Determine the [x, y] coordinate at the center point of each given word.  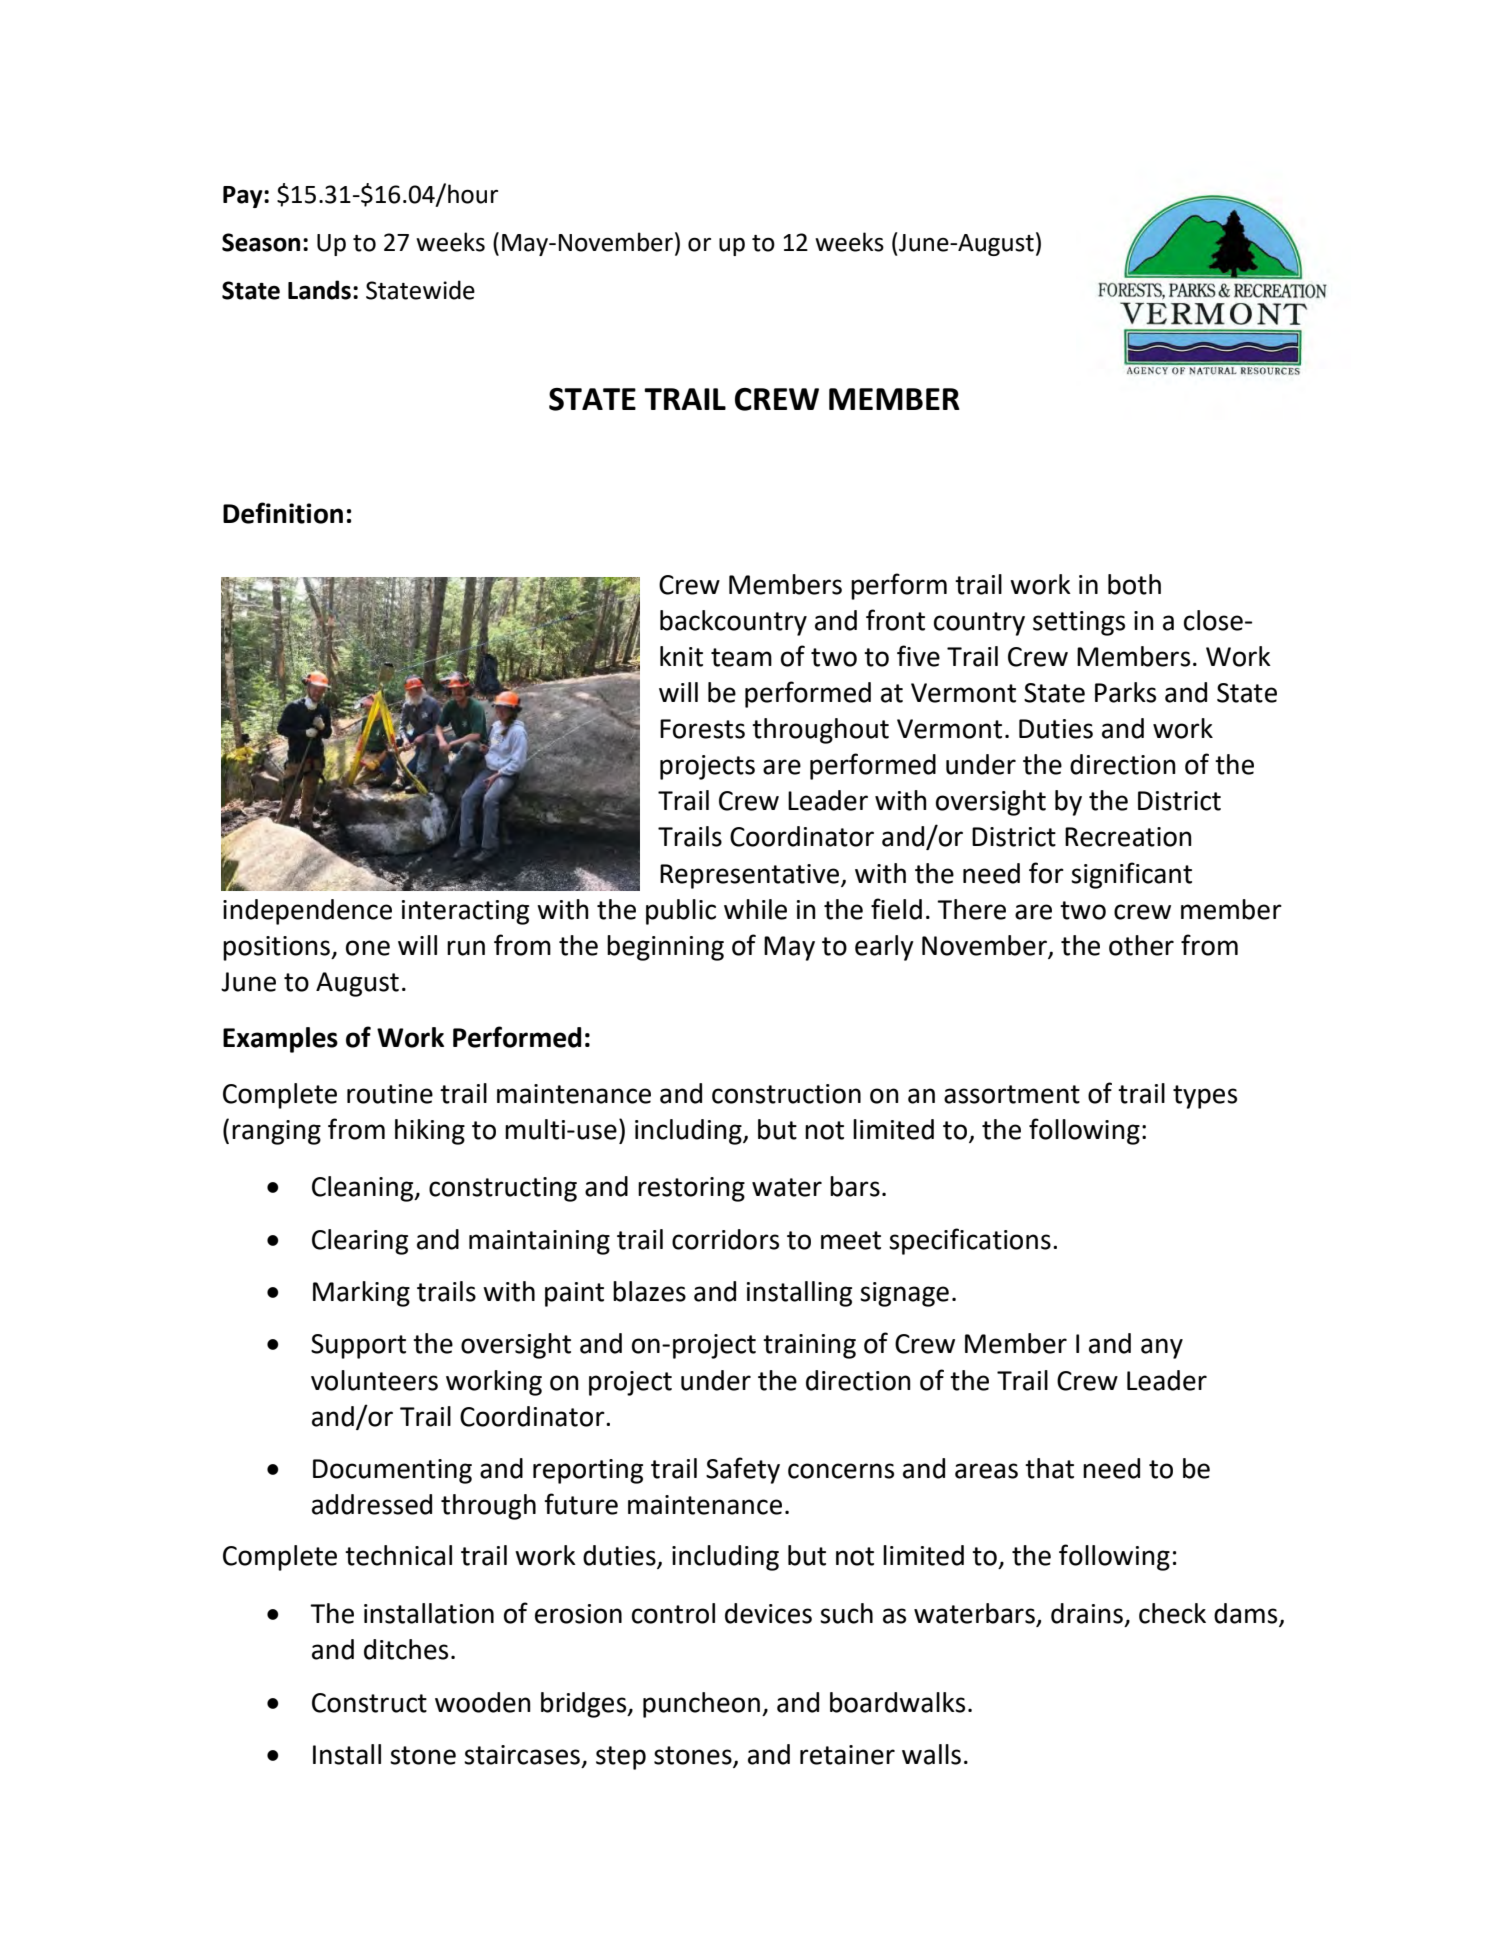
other [1141, 945]
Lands [319, 290]
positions [277, 948]
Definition [283, 513]
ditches [406, 1649]
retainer [847, 1755]
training [809, 1346]
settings [1079, 623]
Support [358, 1346]
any [1162, 1348]
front [895, 620]
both [1134, 584]
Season [261, 242]
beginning [665, 948]
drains [1087, 1613]
